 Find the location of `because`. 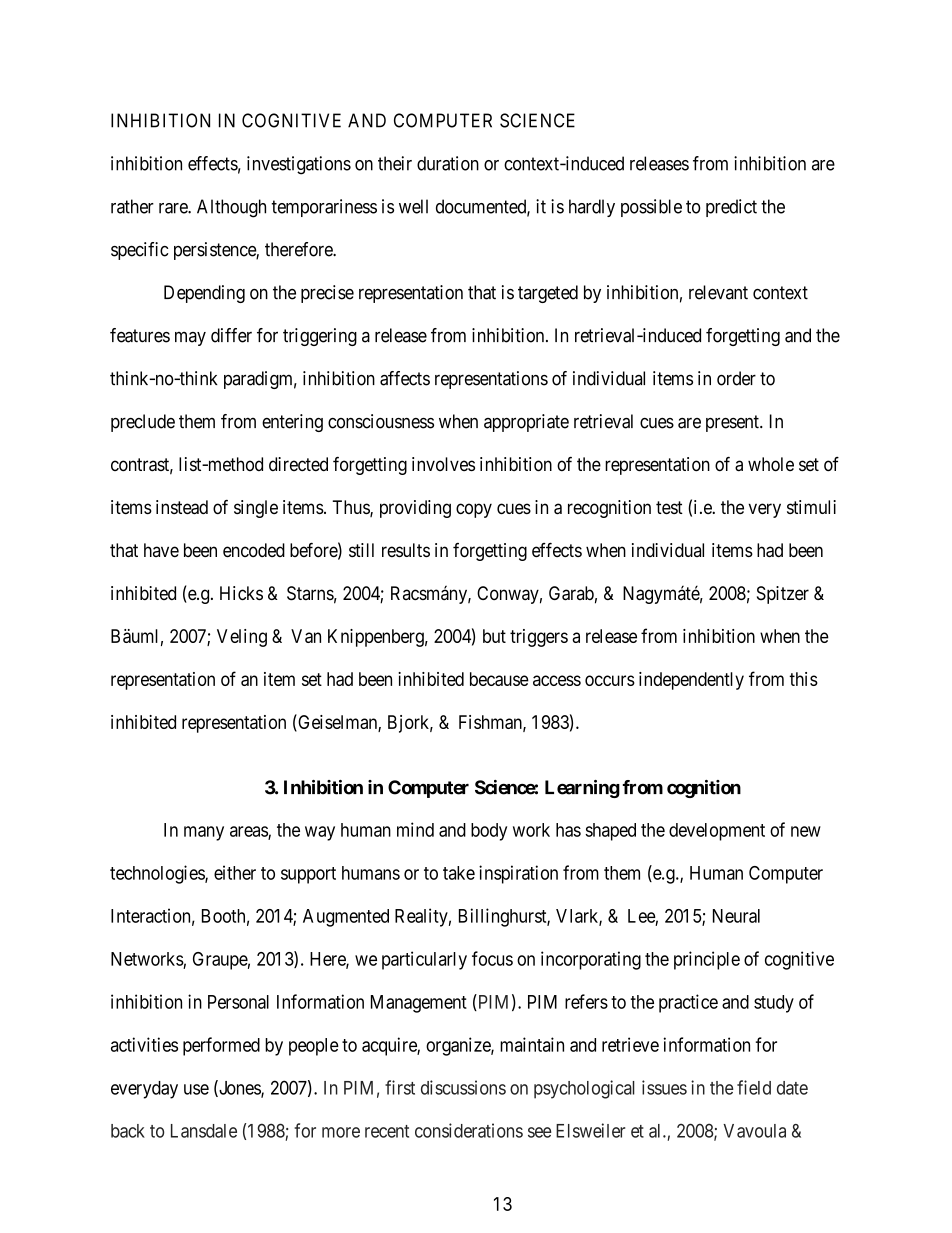

because is located at coordinates (499, 679).
